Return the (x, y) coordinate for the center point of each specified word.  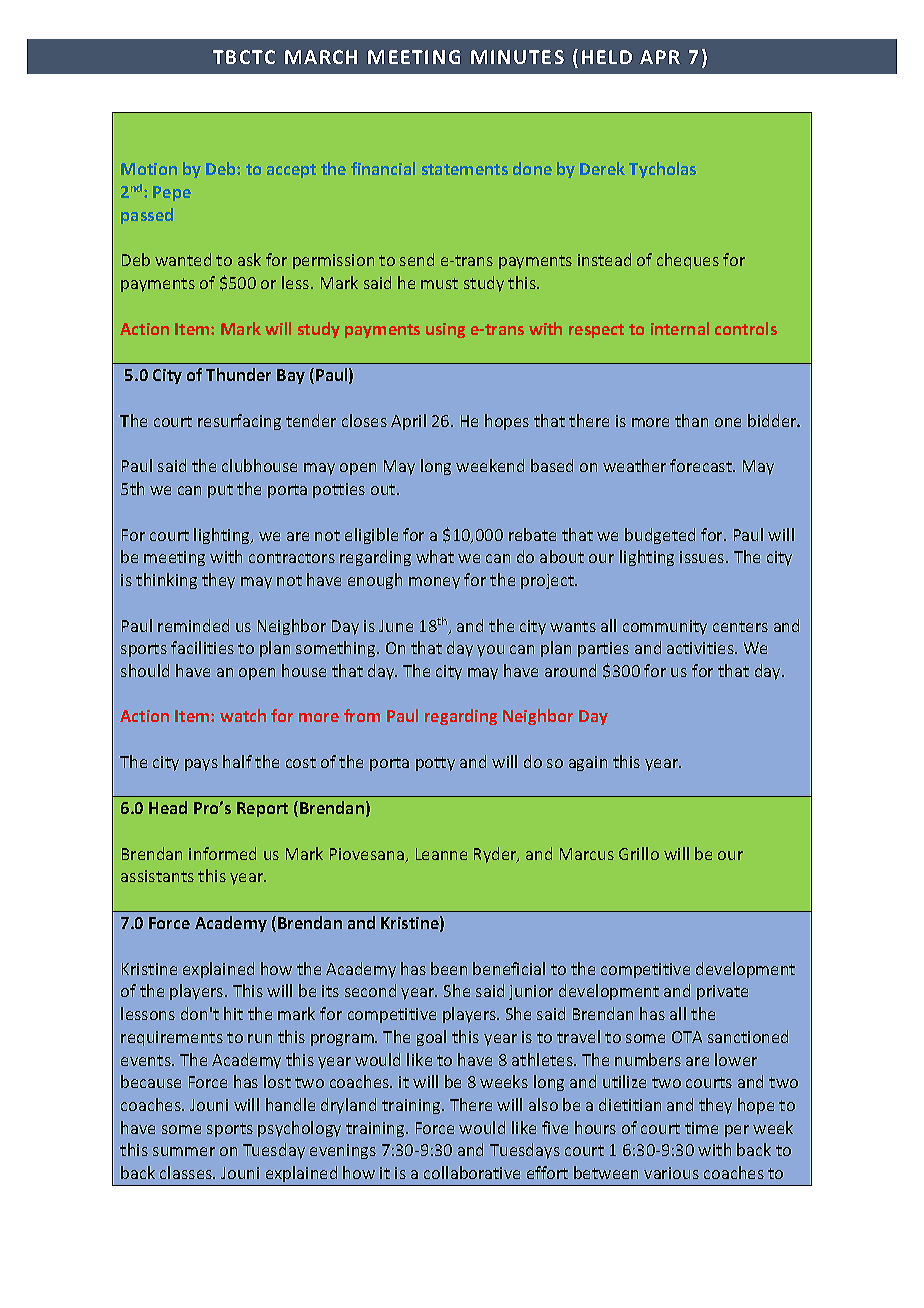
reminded (193, 625)
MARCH (321, 57)
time (701, 1128)
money (434, 583)
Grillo (639, 853)
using (445, 330)
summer (184, 1151)
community (665, 627)
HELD (607, 57)
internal (680, 328)
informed (222, 853)
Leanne (441, 854)
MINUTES (517, 57)
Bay (291, 376)
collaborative (472, 1172)
